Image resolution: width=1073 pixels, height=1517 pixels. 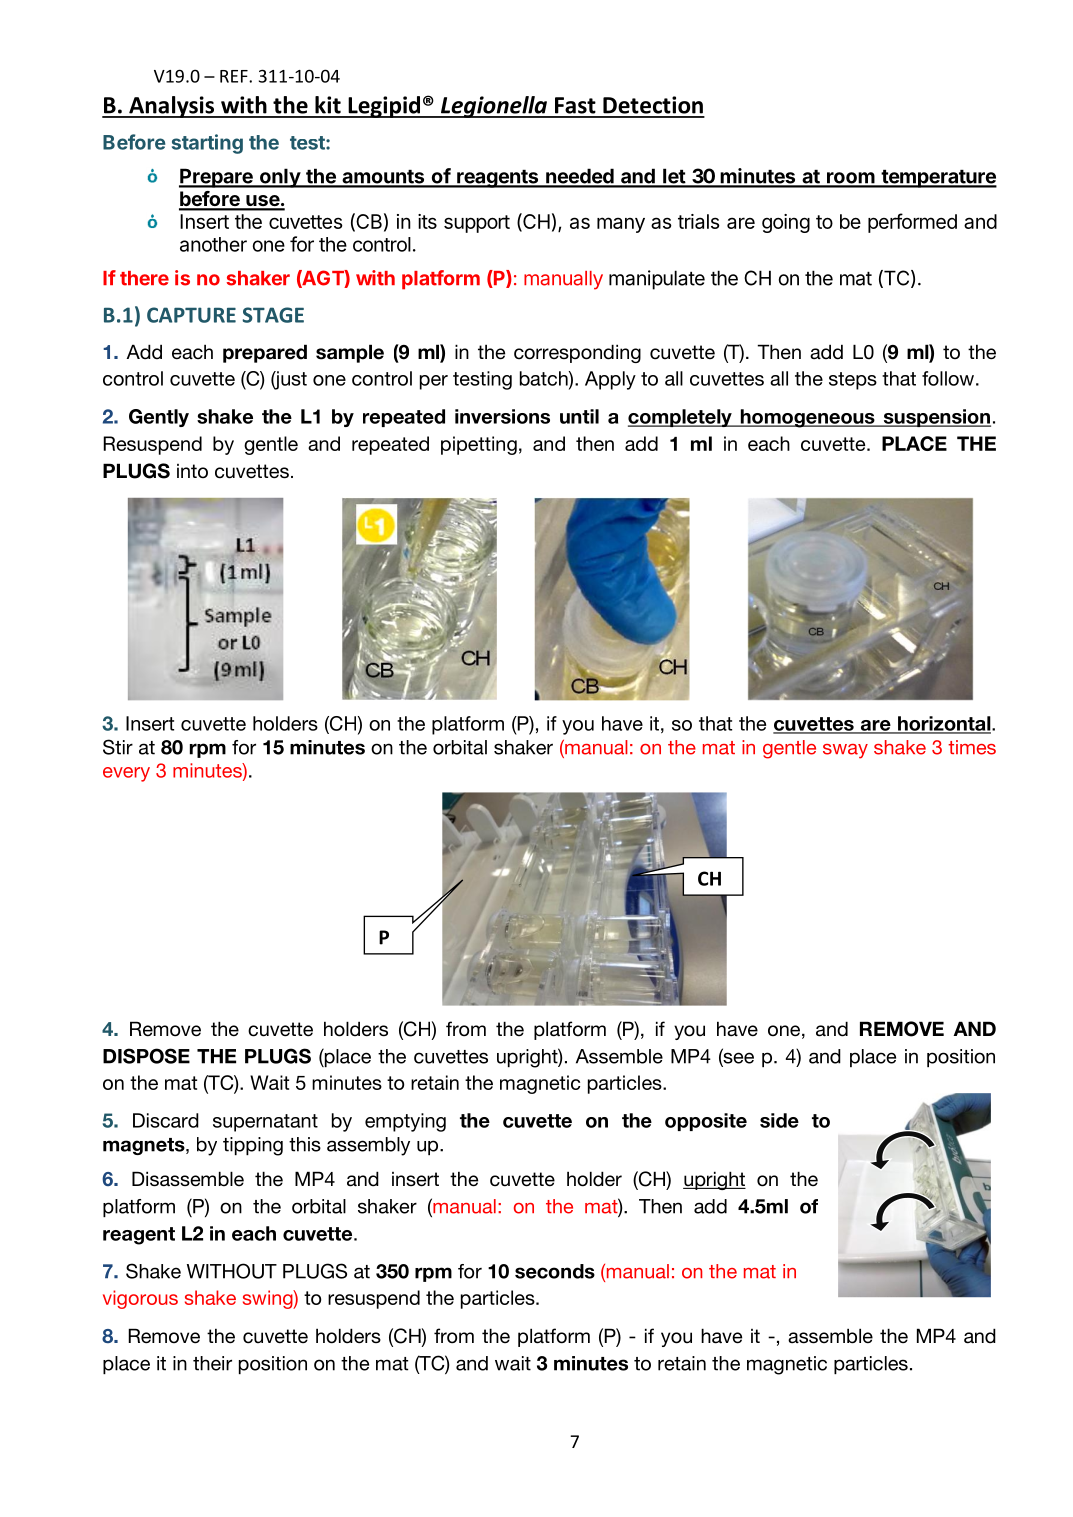 I want to click on seconds, so click(x=555, y=1271).
